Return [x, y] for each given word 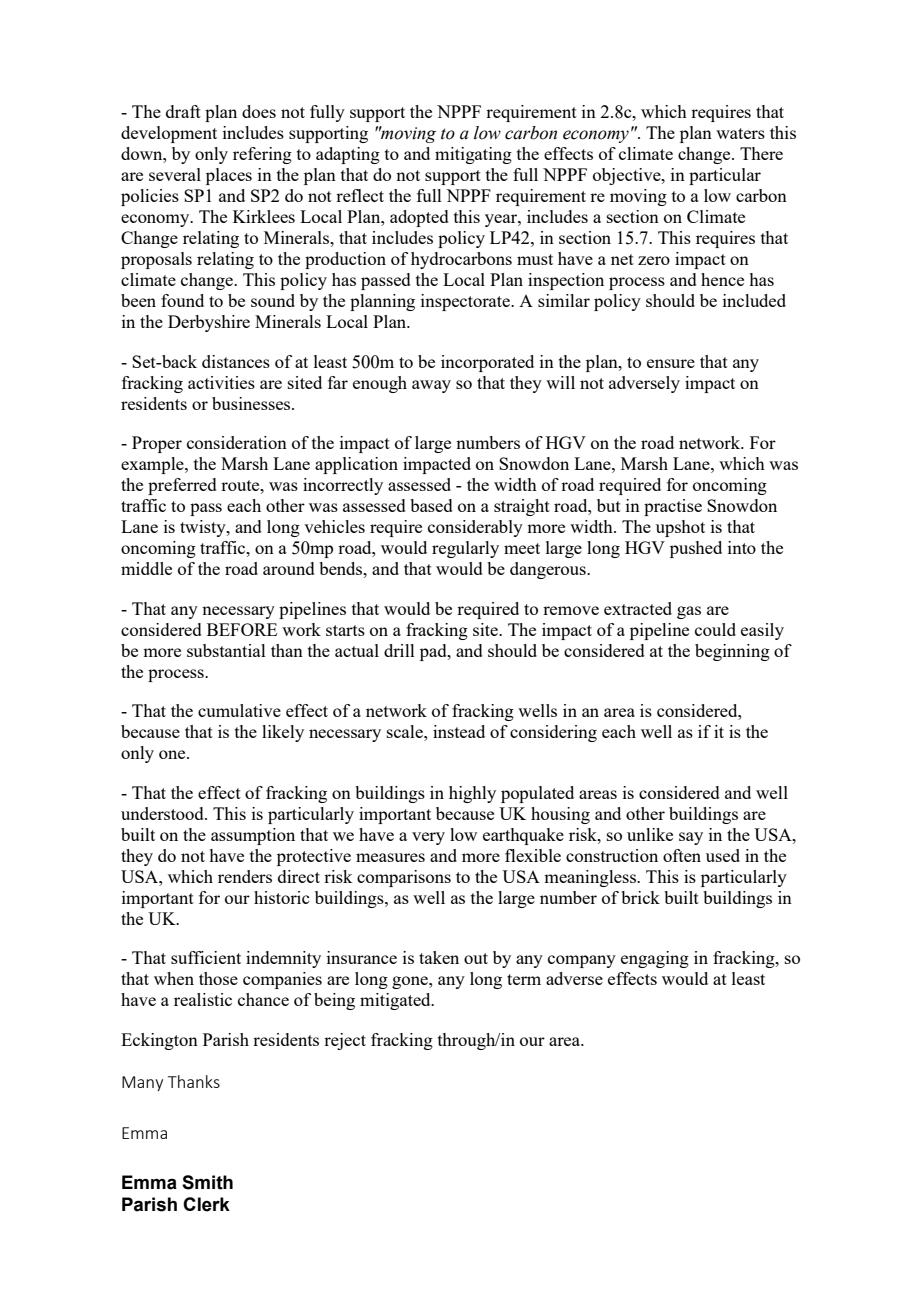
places [229, 176]
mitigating [473, 155]
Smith [207, 1182]
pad [434, 652]
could [715, 629]
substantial [226, 650]
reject [345, 1041]
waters [740, 133]
